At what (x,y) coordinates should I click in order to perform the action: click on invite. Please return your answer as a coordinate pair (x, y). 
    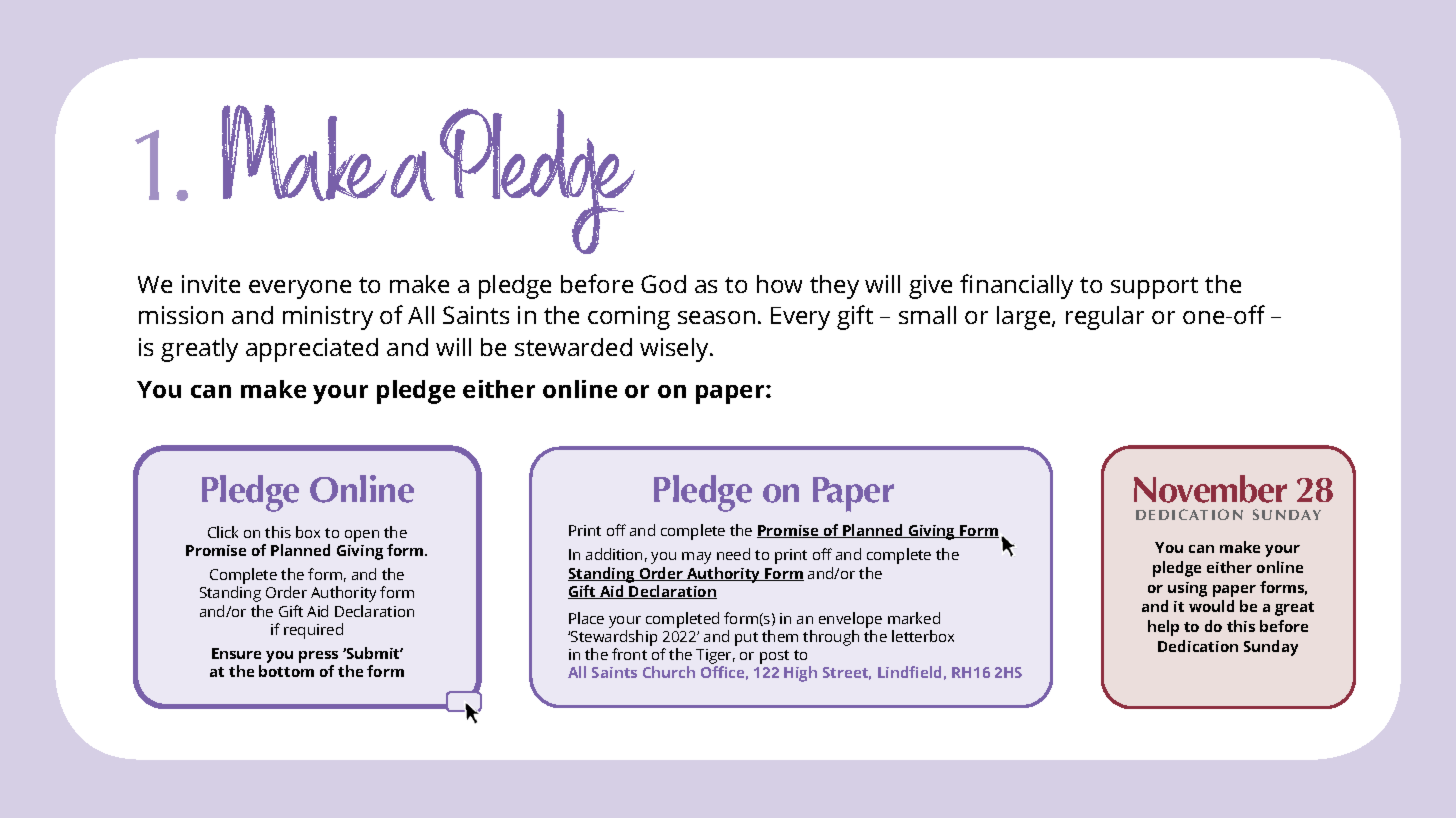
    Looking at the image, I should click on (211, 284).
